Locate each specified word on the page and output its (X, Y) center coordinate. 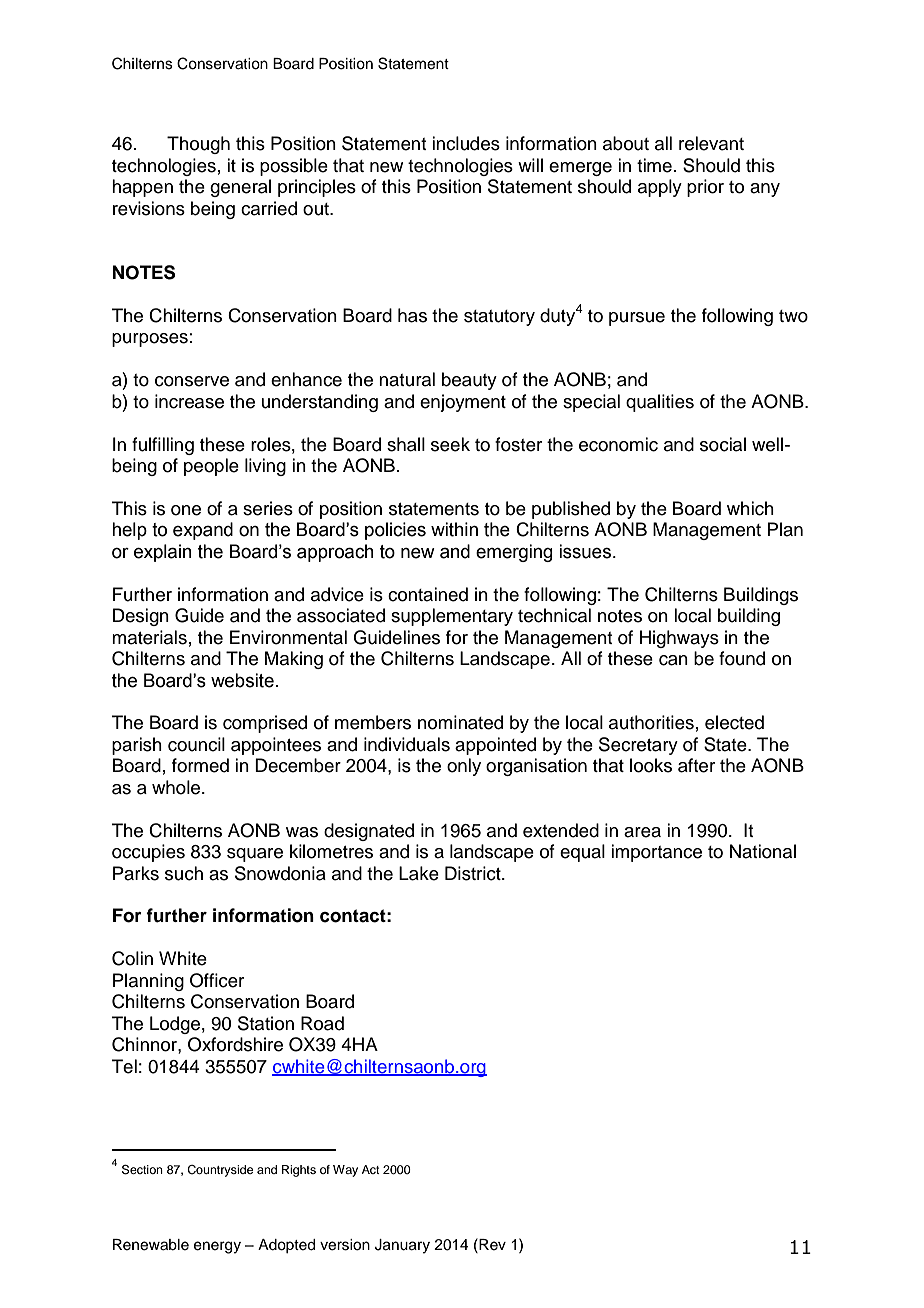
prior (705, 188)
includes (466, 143)
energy (217, 1247)
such (184, 873)
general (240, 188)
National (763, 851)
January (402, 1246)
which (750, 508)
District (474, 873)
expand (203, 531)
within (454, 529)
